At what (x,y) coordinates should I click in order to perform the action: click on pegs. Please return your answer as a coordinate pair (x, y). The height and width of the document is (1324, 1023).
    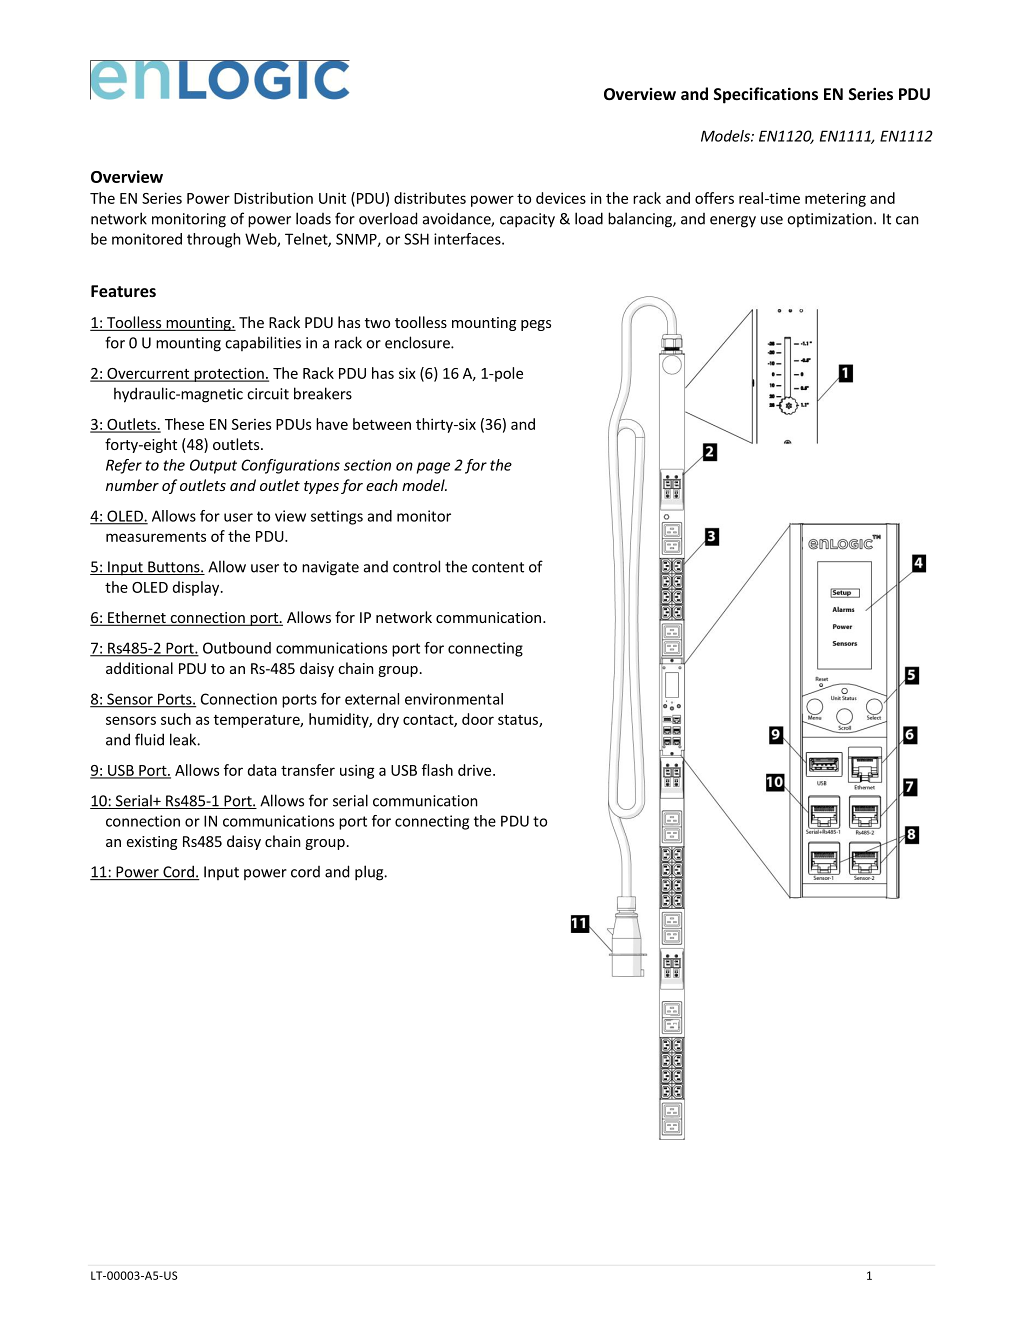
    Looking at the image, I should click on (536, 325).
